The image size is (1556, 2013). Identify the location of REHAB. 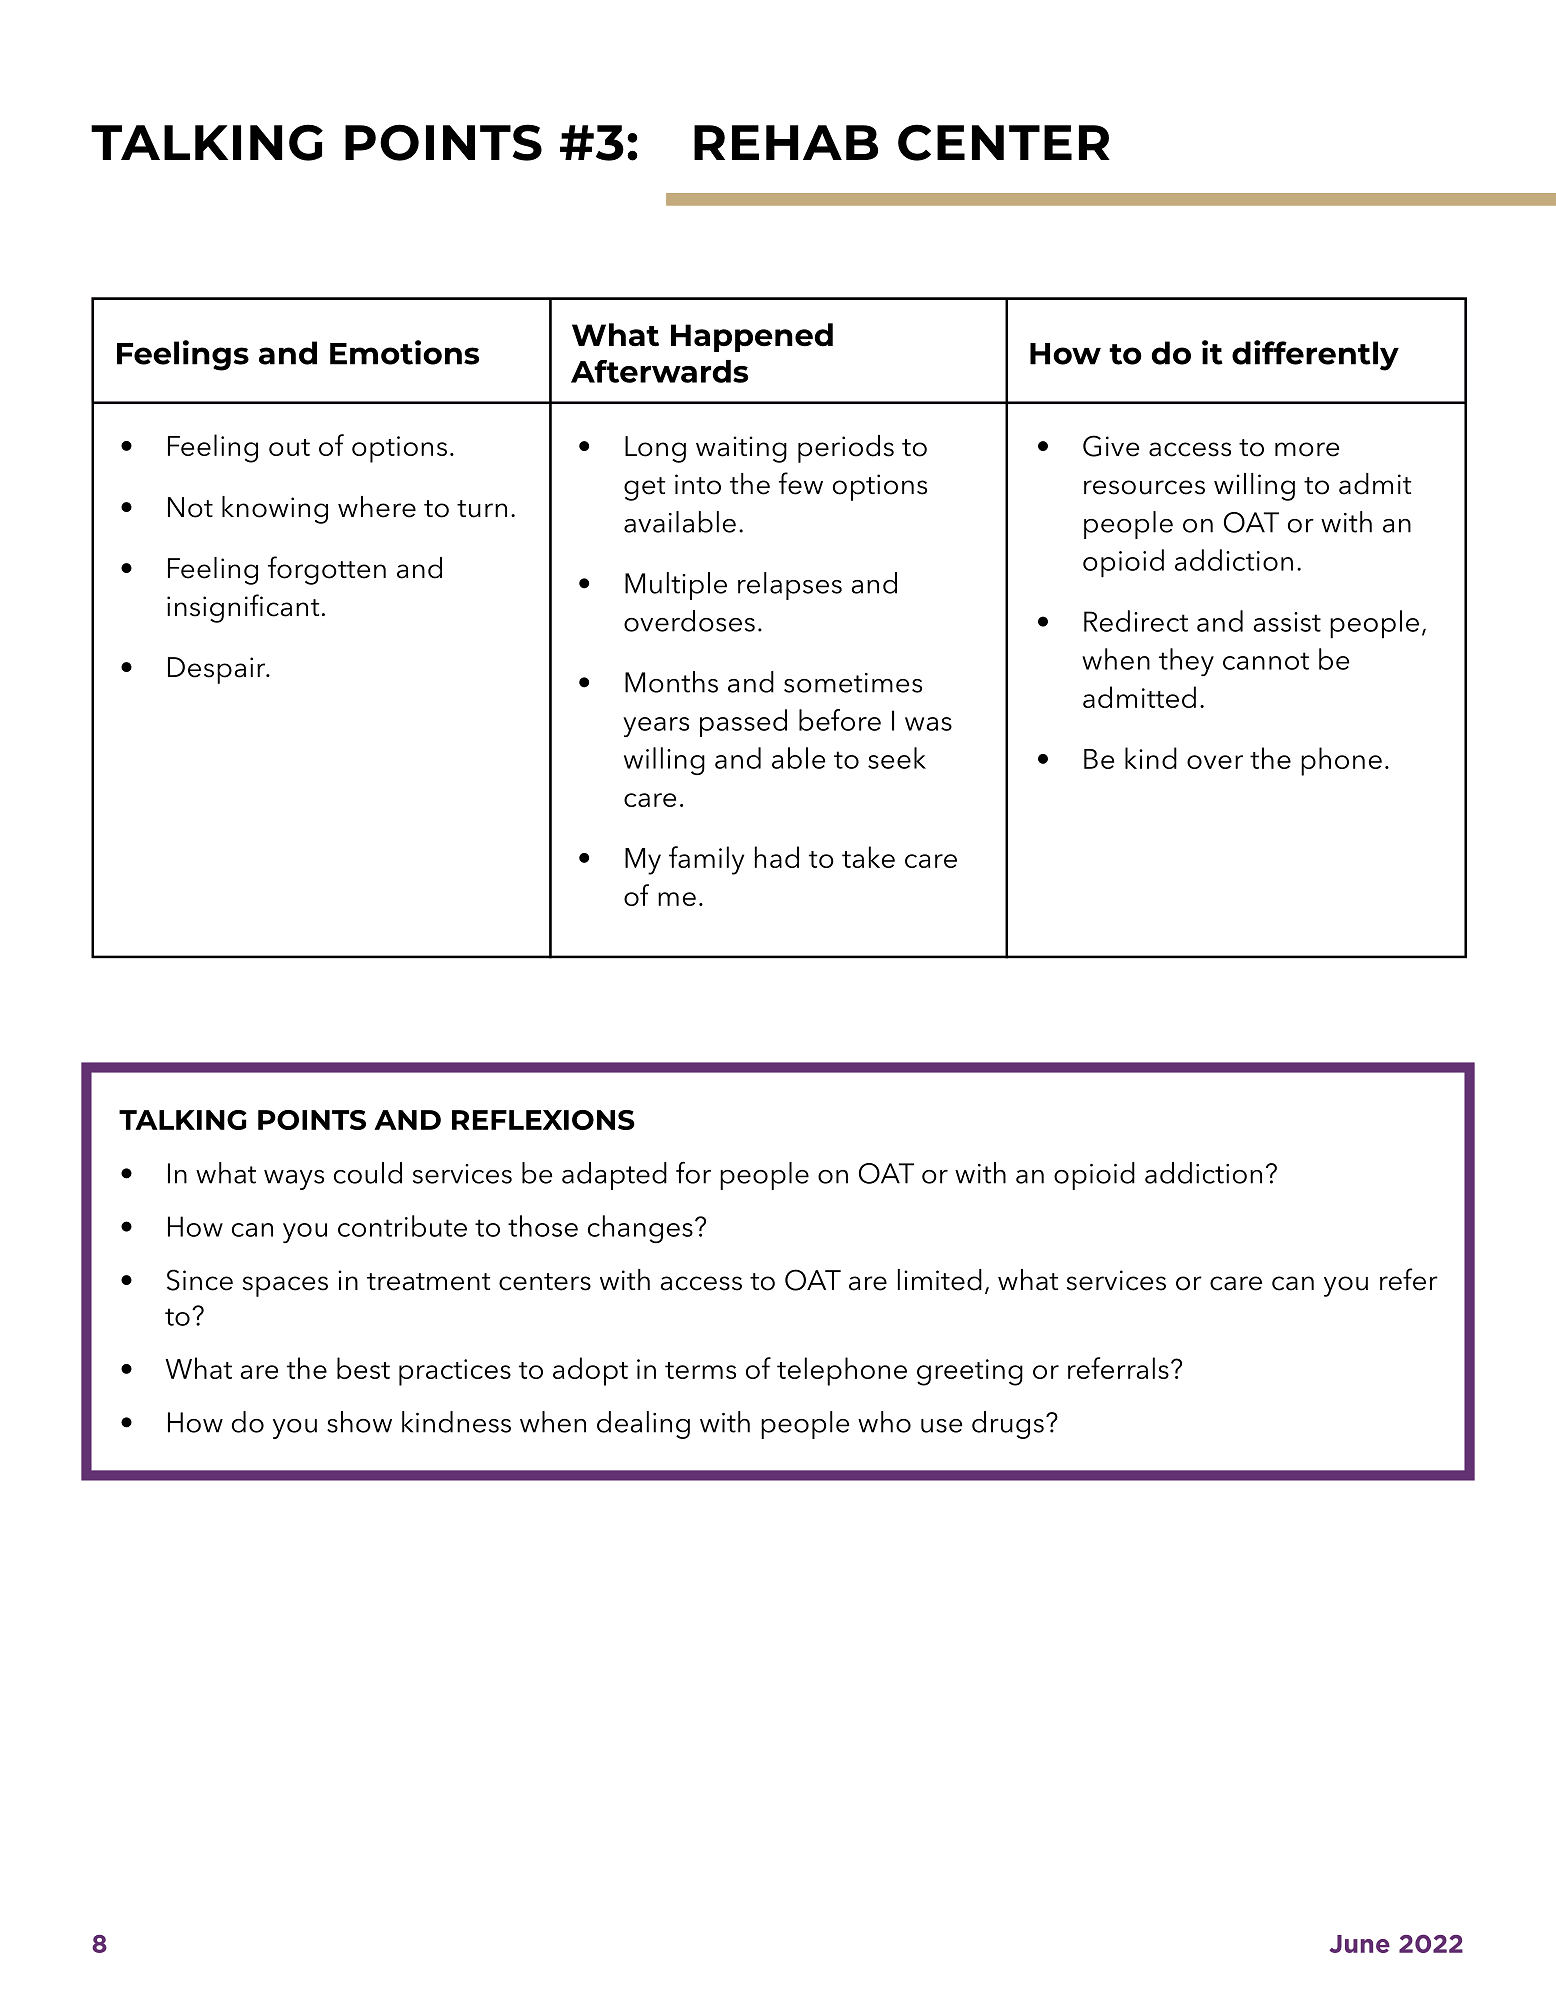
(786, 142).
